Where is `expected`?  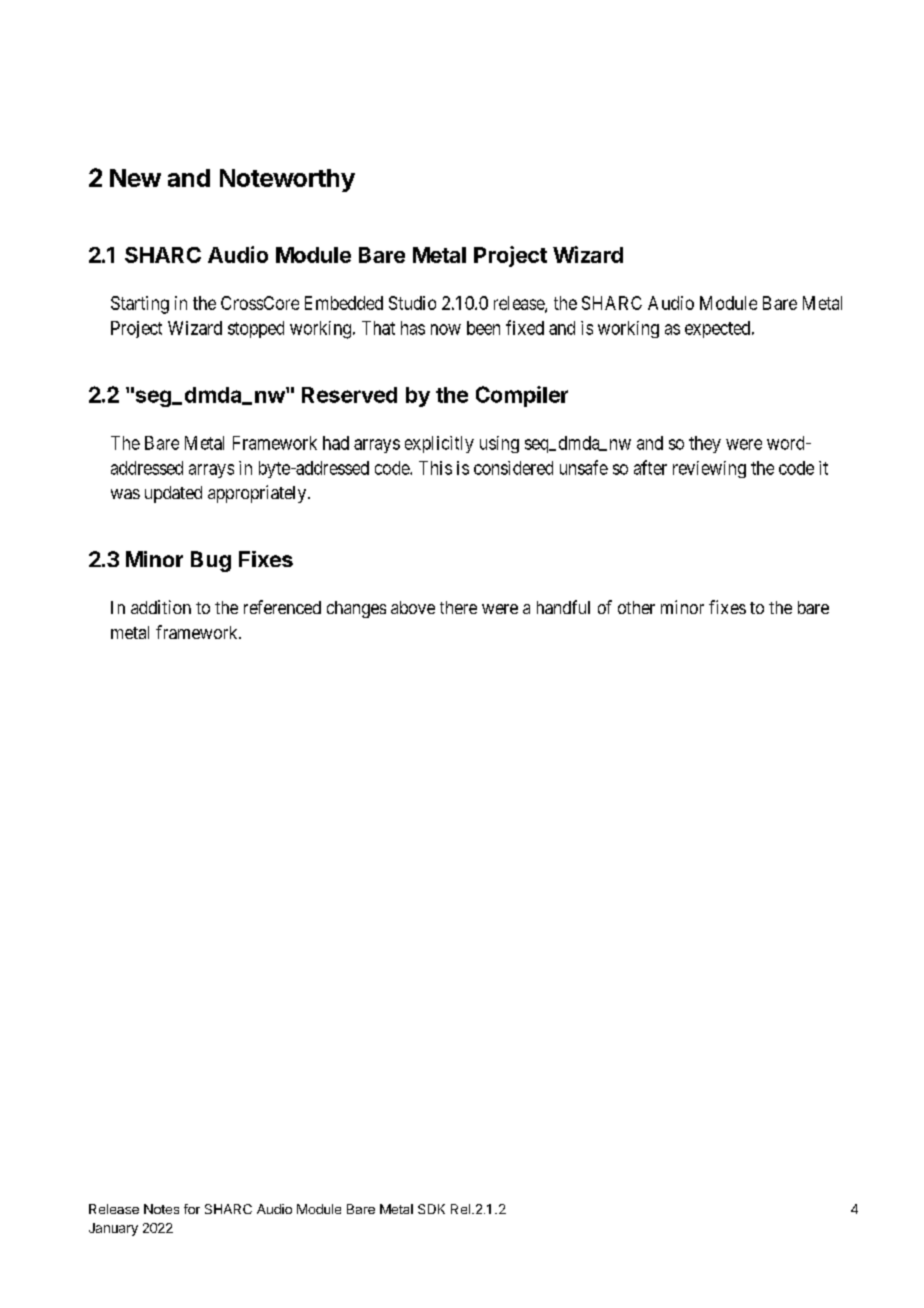
expected is located at coordinates (719, 329).
